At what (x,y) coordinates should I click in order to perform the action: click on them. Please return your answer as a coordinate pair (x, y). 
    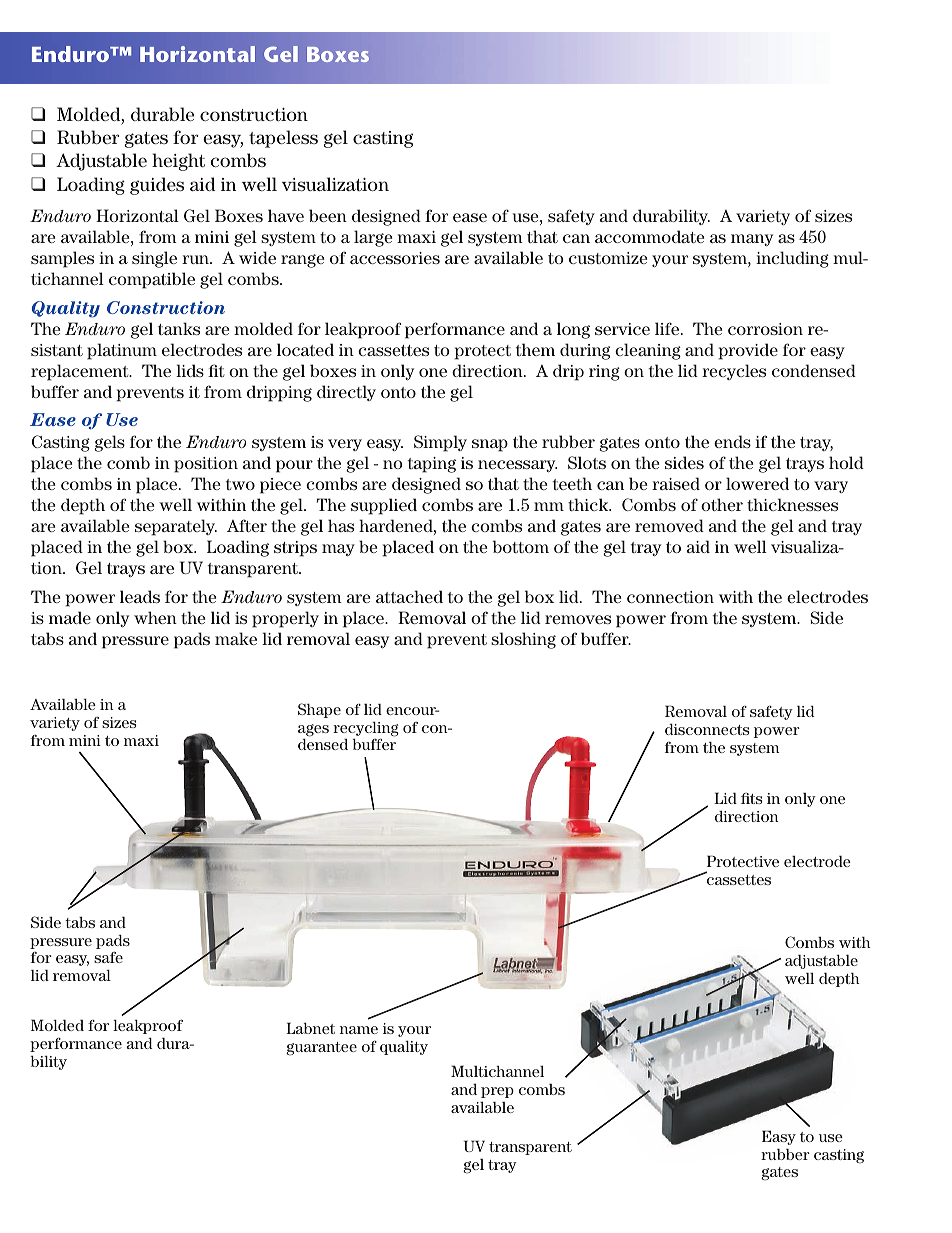
    Looking at the image, I should click on (535, 349).
